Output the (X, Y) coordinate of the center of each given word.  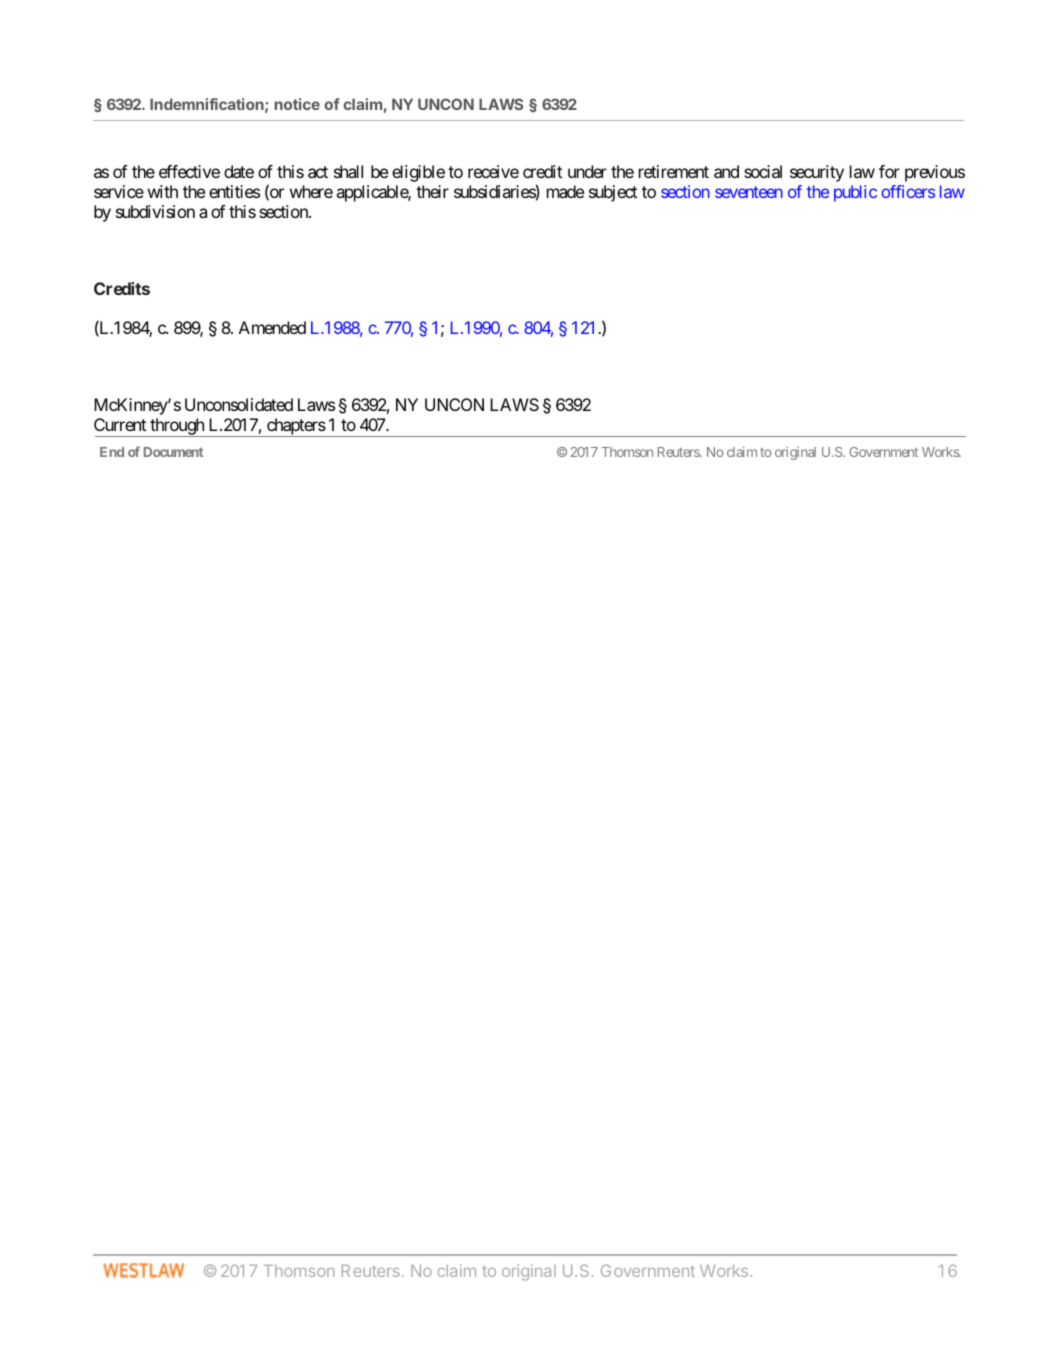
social (763, 171)
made (565, 191)
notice (297, 104)
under (587, 171)
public (855, 193)
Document (173, 452)
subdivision (155, 211)
